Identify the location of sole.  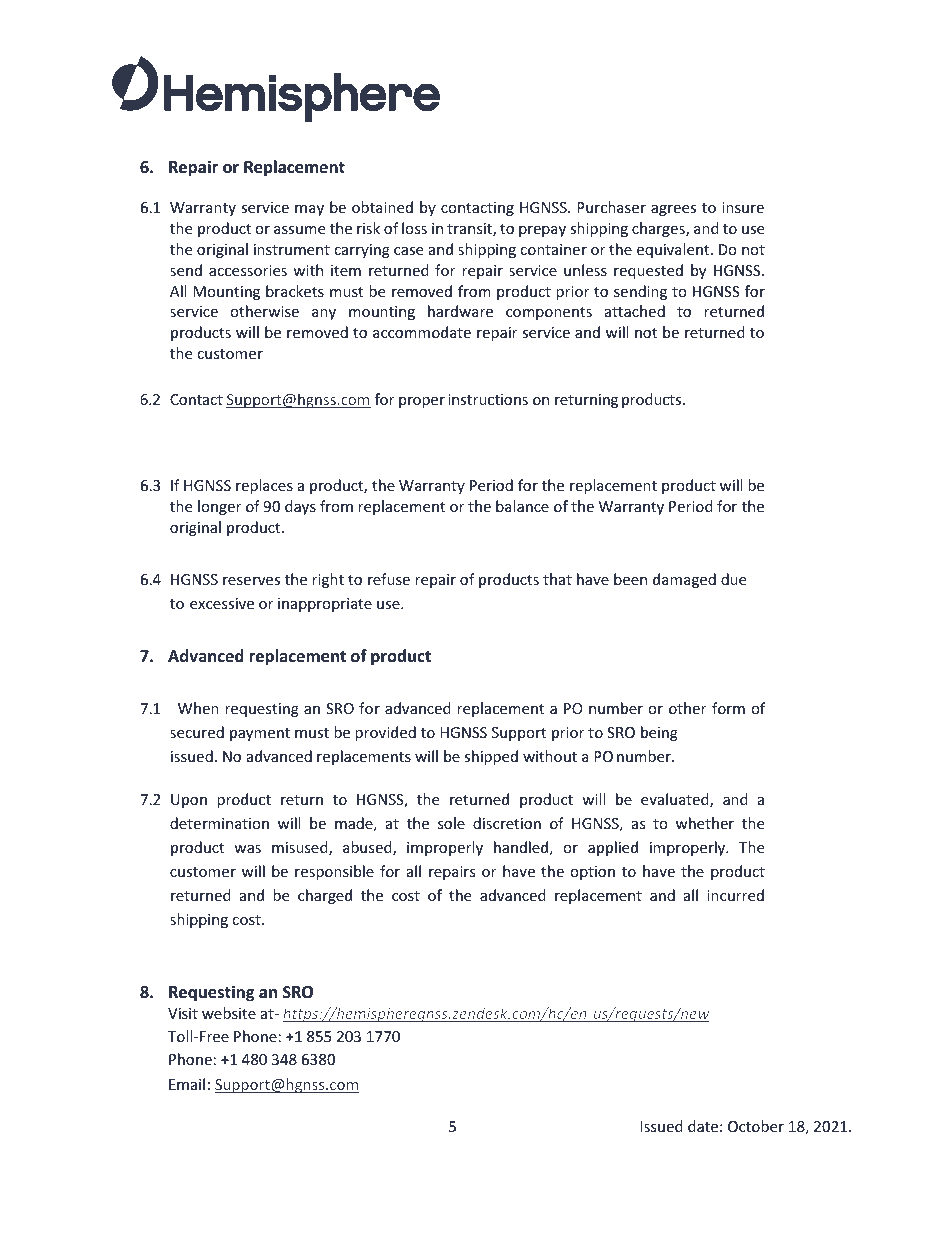
(451, 823).
